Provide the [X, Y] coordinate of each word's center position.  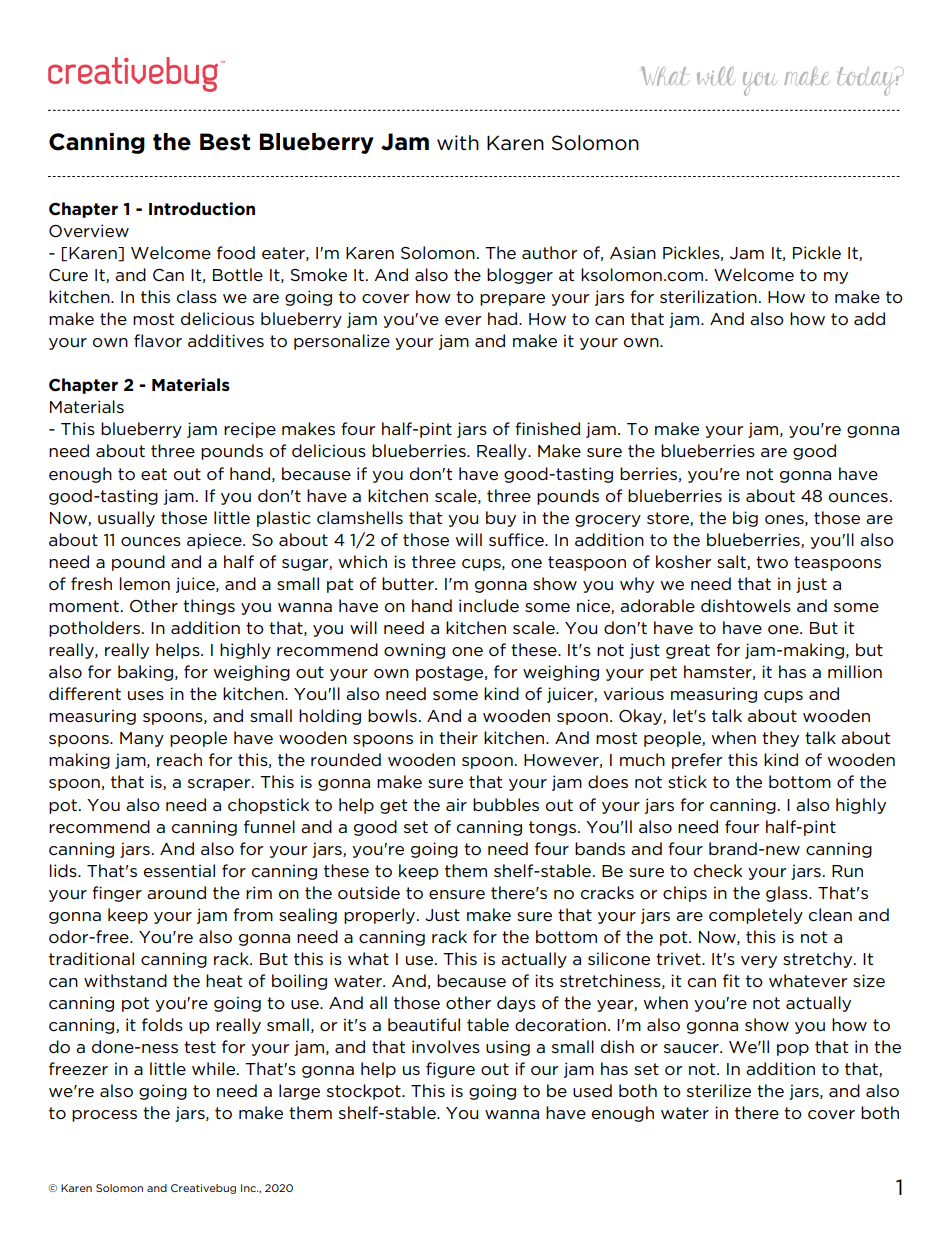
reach [179, 759]
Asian [633, 252]
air [456, 804]
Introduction [202, 209]
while [215, 1068]
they [780, 739]
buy [501, 519]
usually [126, 519]
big [745, 519]
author [549, 253]
